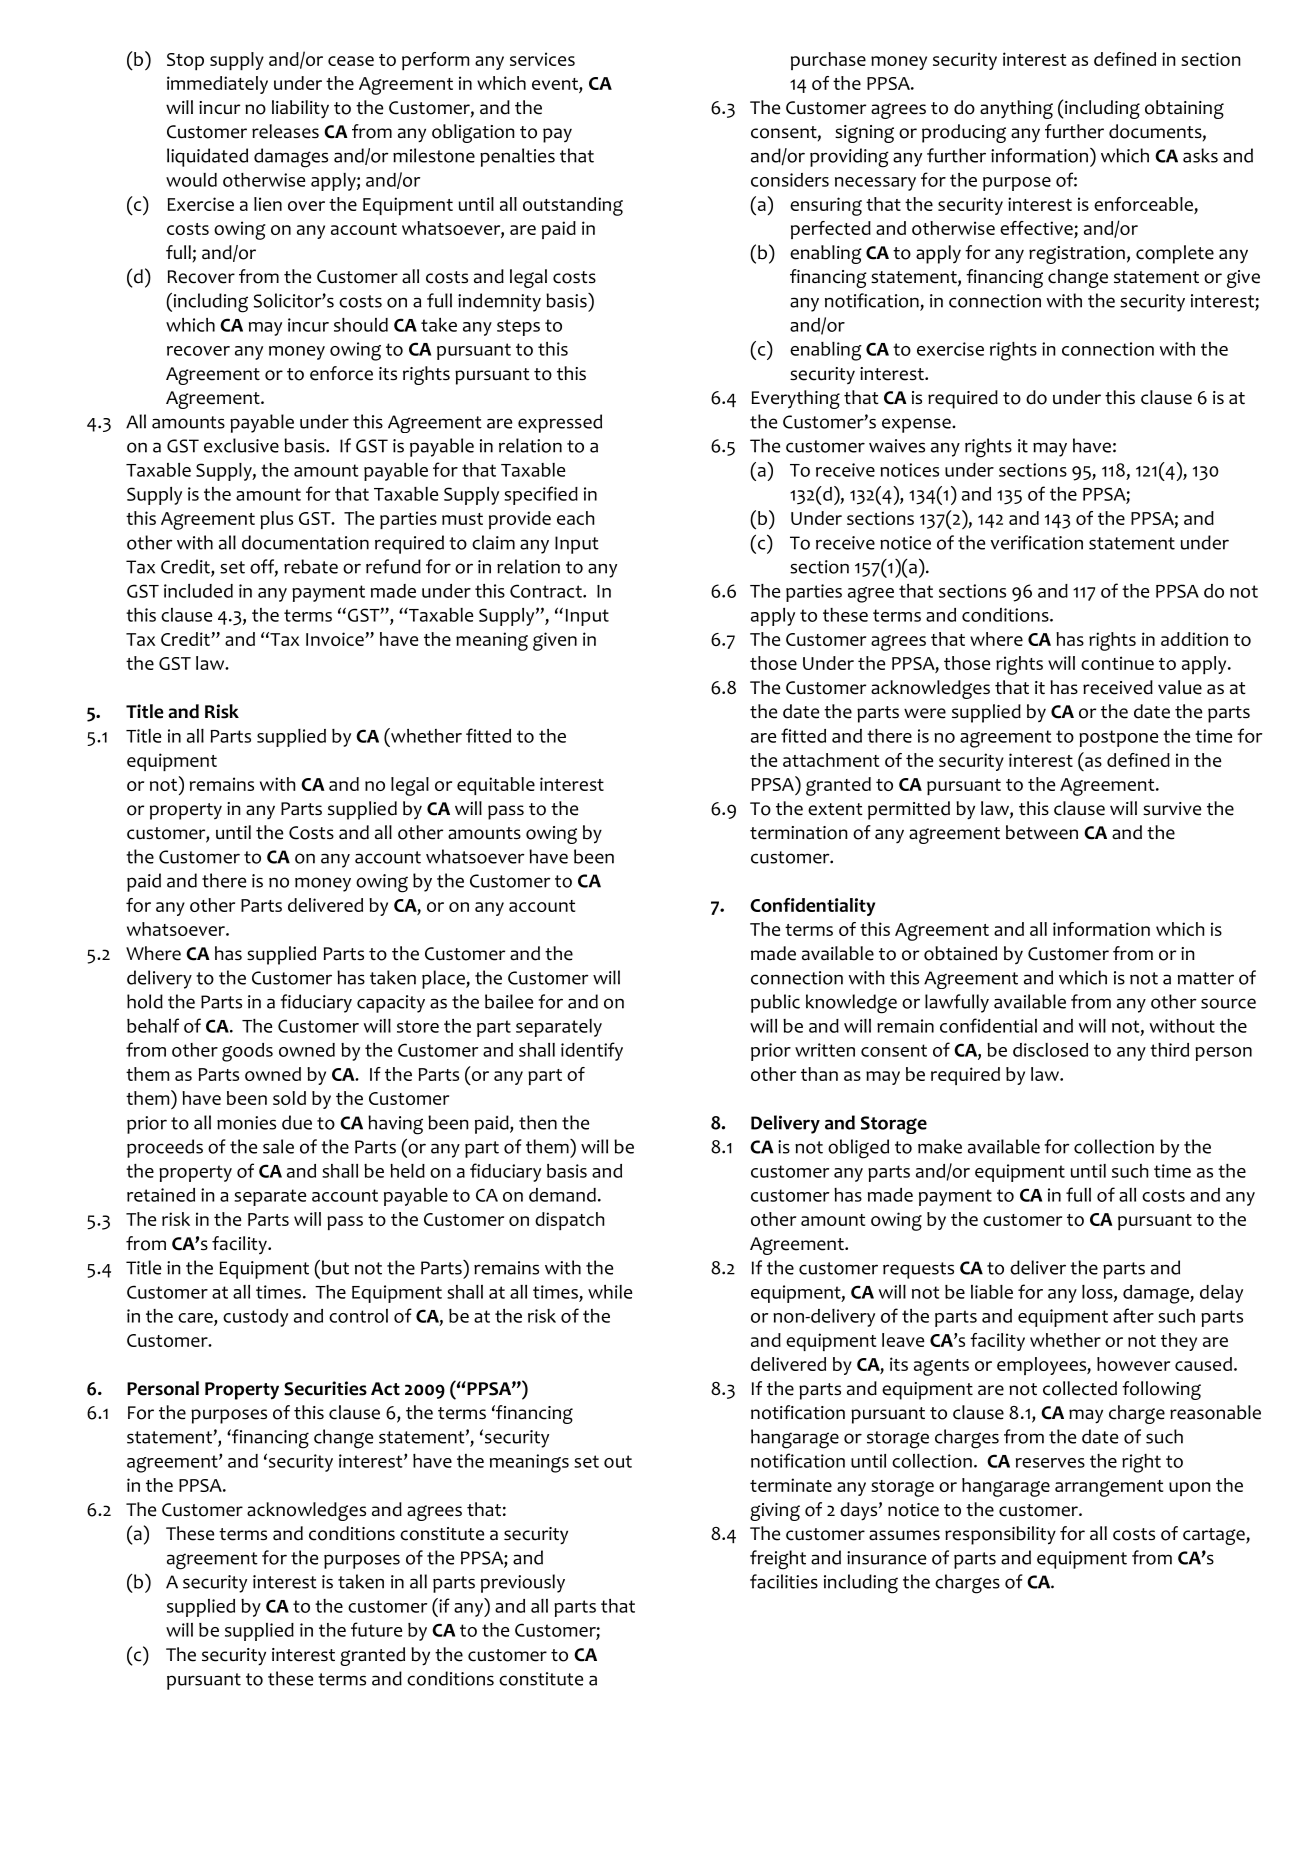  I want to click on liability, so click(300, 109).
